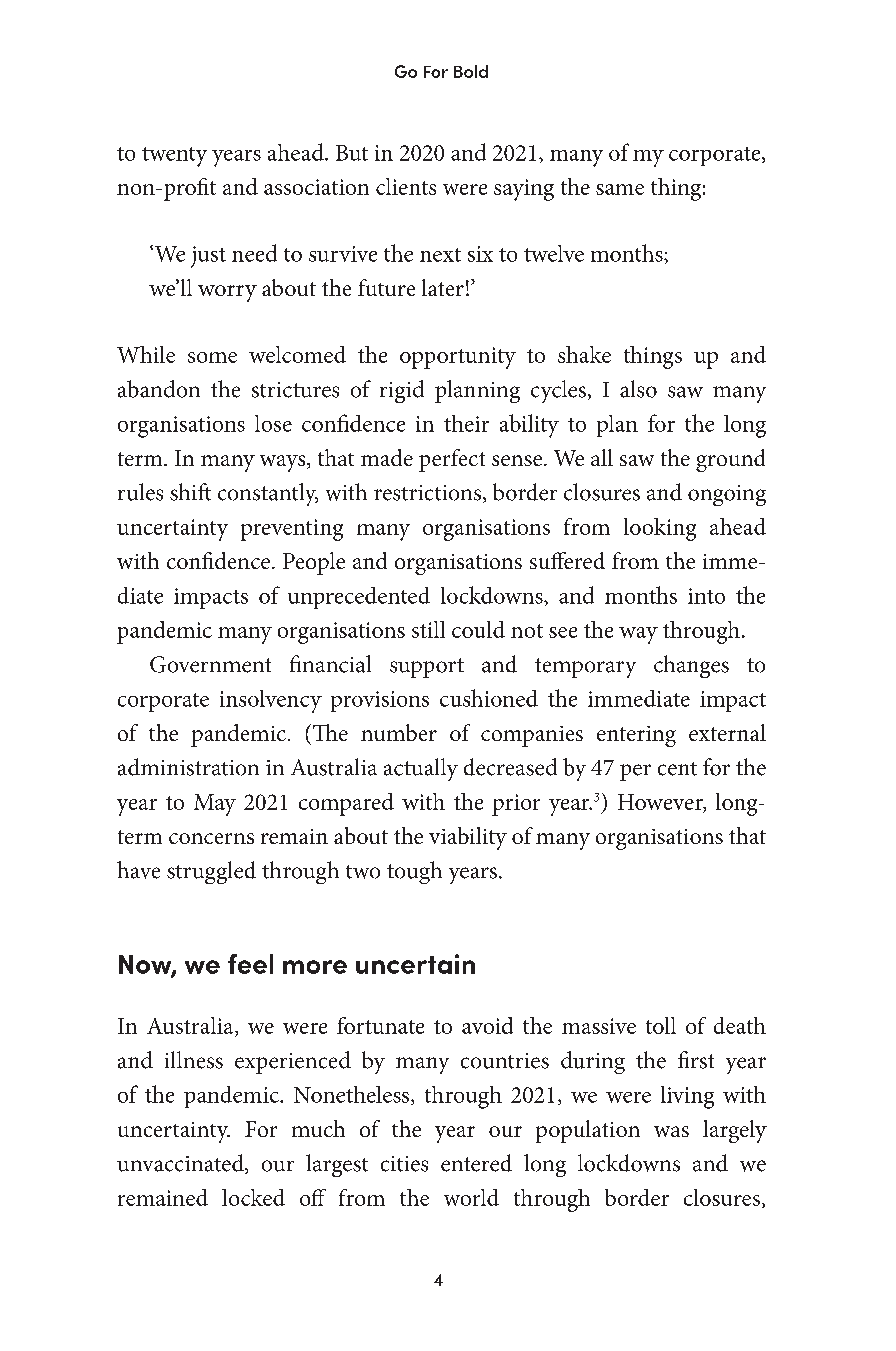 The width and height of the screenshot is (896, 1351). Describe the element at coordinates (268, 494) in the screenshot. I see `constantly` at that location.
